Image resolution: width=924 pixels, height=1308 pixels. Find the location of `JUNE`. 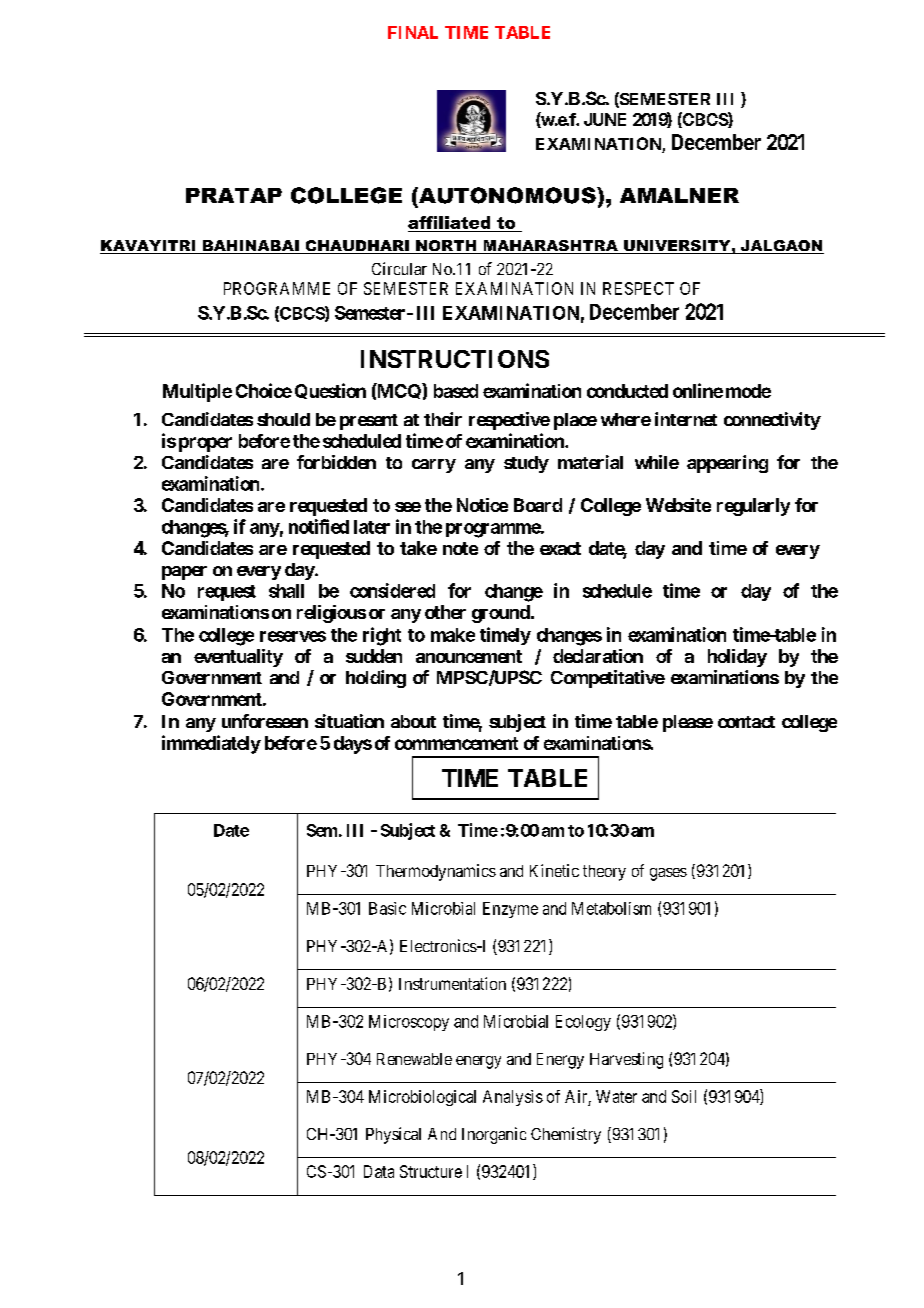

JUNE is located at coordinates (605, 119).
